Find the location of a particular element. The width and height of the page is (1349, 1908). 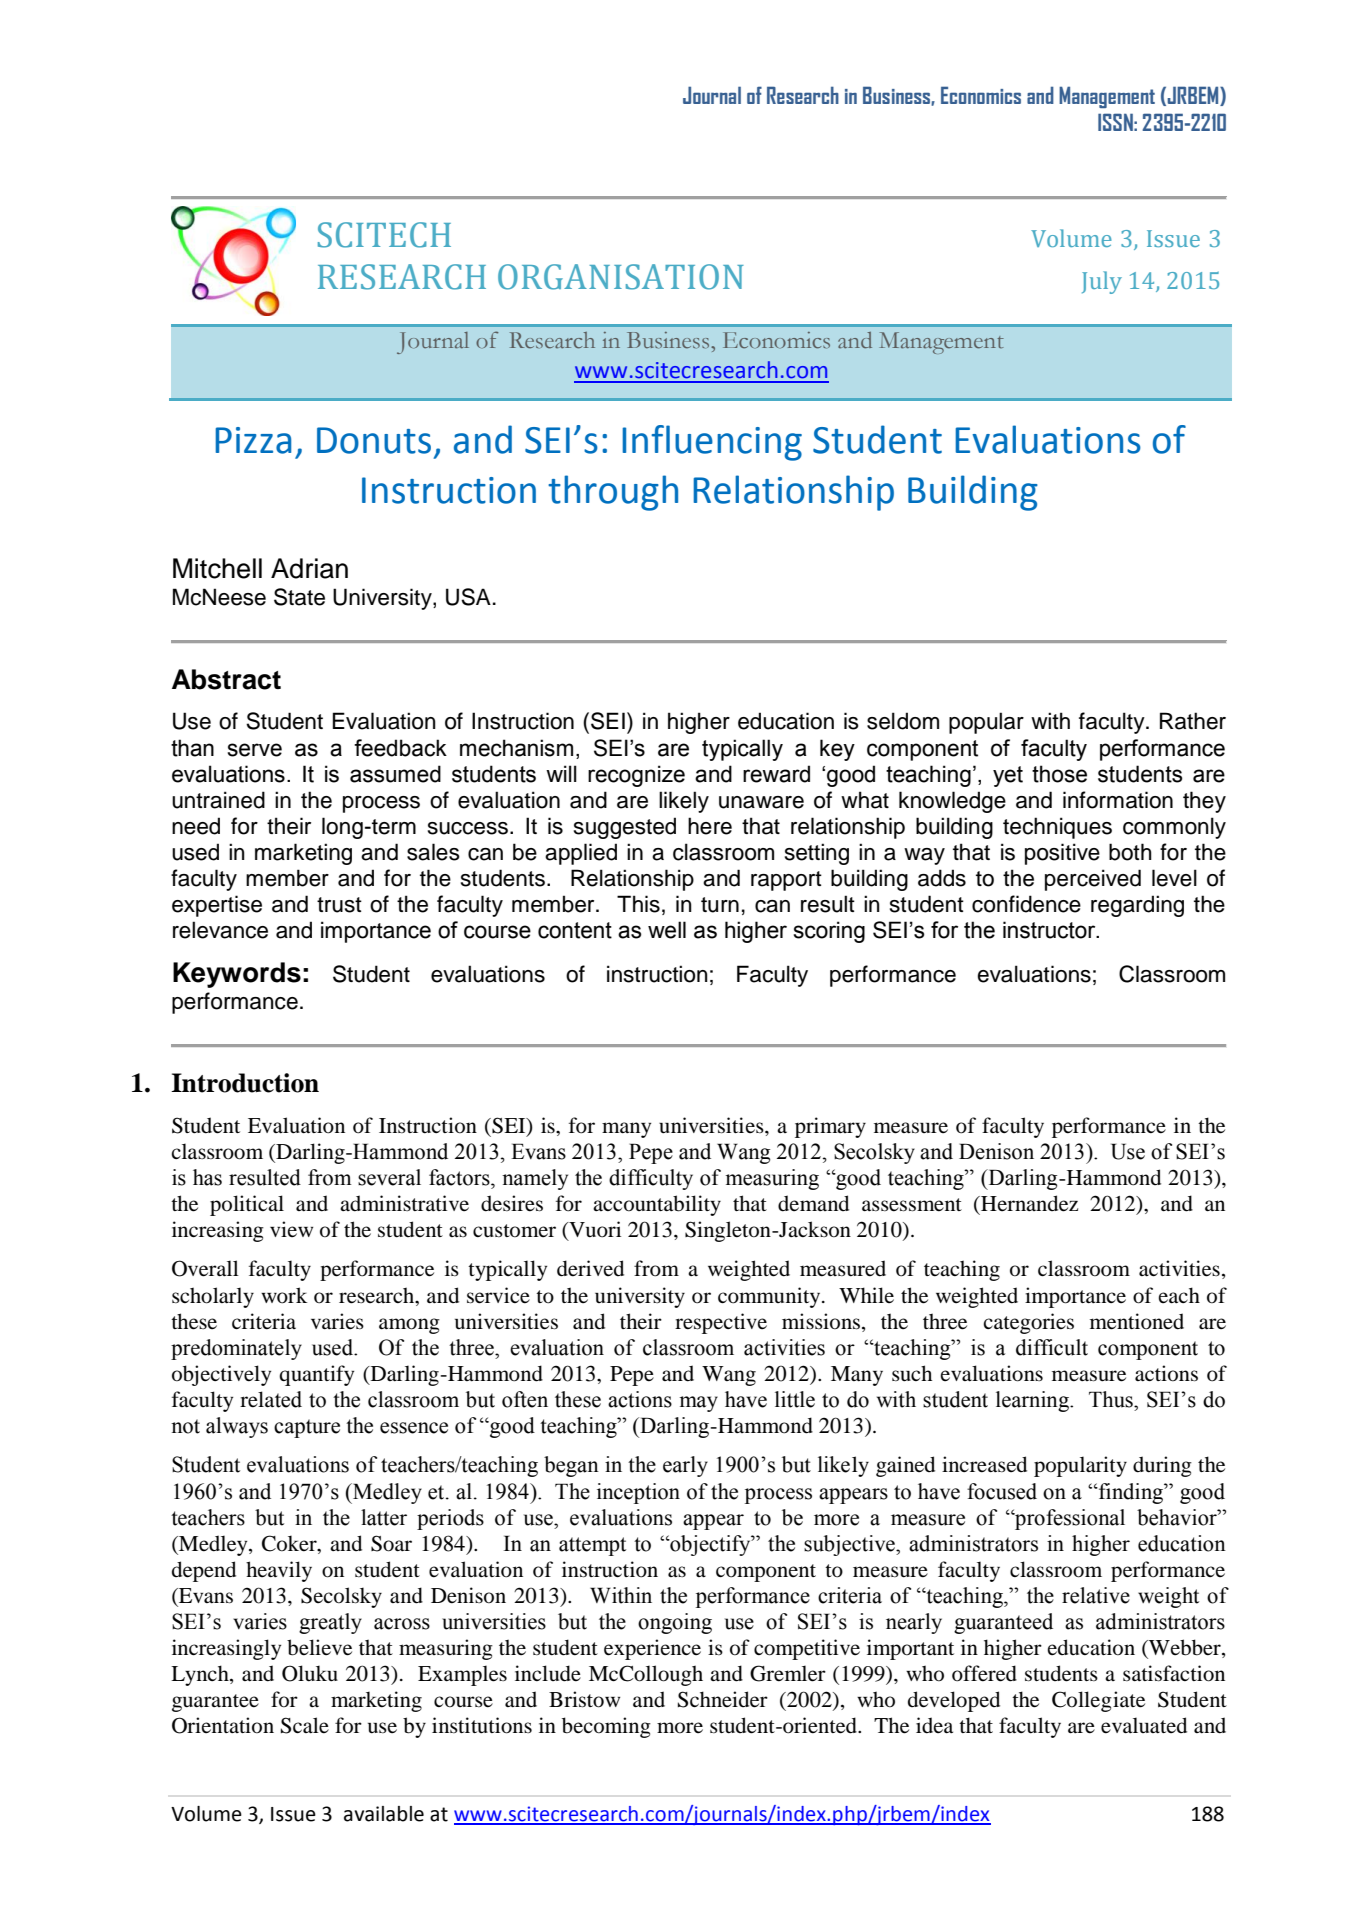

respective is located at coordinates (721, 1323).
